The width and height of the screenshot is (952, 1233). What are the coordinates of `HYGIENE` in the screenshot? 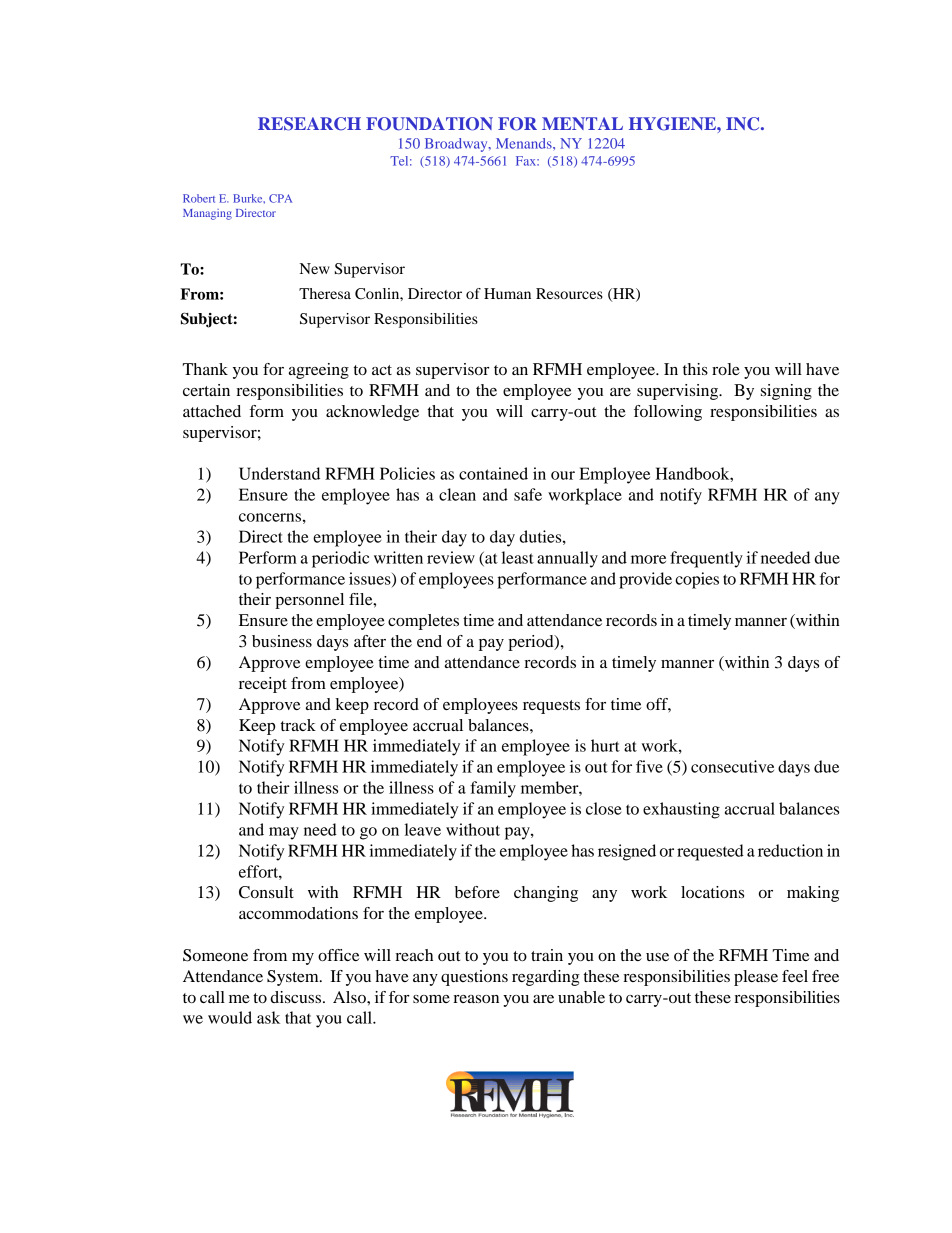 It's located at (673, 124).
